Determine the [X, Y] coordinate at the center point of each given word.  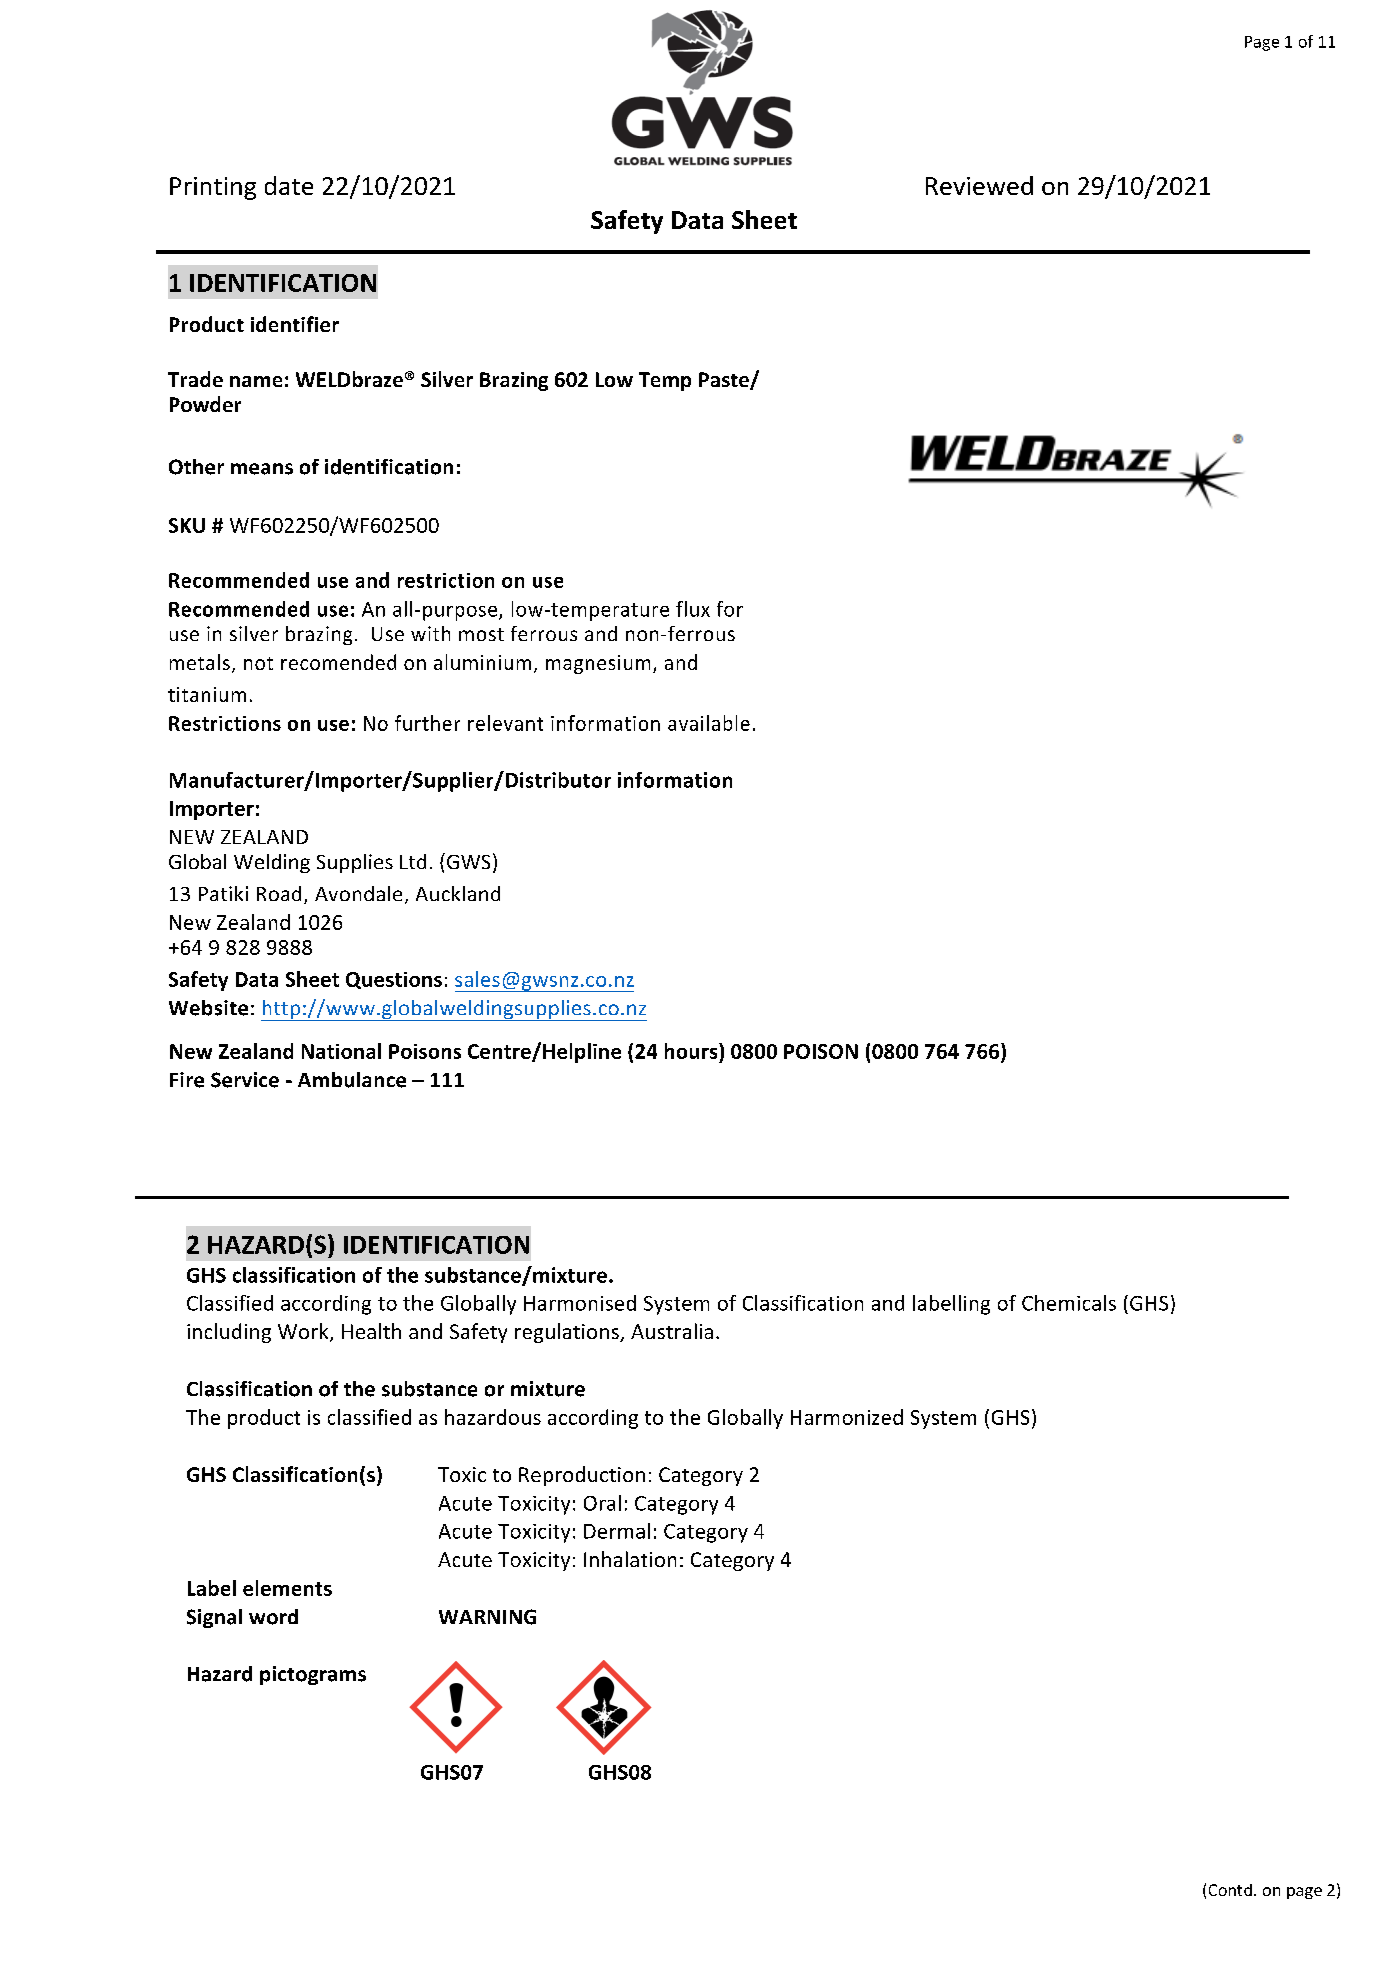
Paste [725, 381]
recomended [338, 662]
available [709, 723]
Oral [602, 1503]
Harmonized [847, 1417]
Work [304, 1332]
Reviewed [979, 185]
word [273, 1617]
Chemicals [1069, 1303]
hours [692, 1051]
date [289, 185]
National [341, 1051]
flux [693, 609]
